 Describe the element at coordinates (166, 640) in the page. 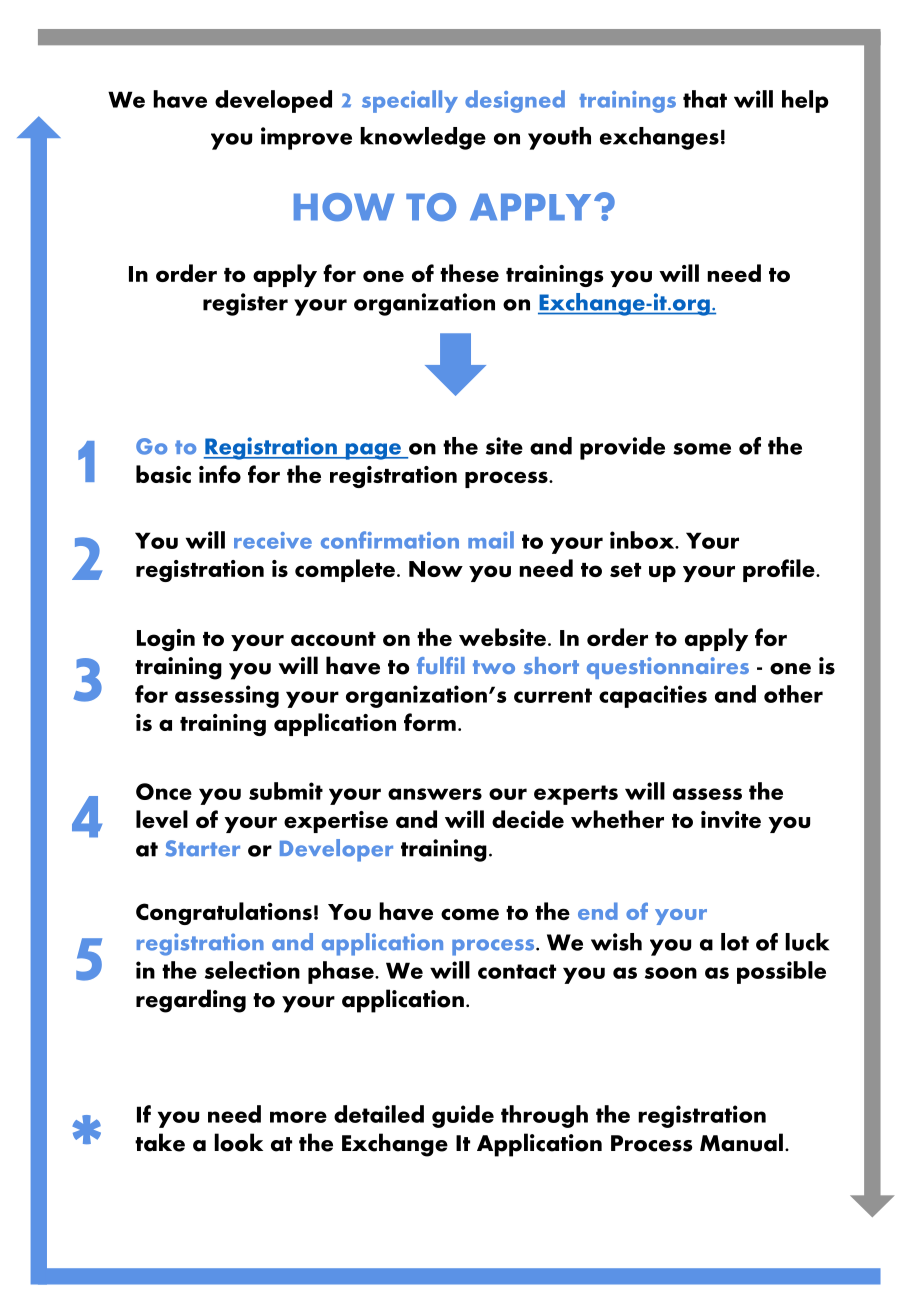

I see `Login` at that location.
